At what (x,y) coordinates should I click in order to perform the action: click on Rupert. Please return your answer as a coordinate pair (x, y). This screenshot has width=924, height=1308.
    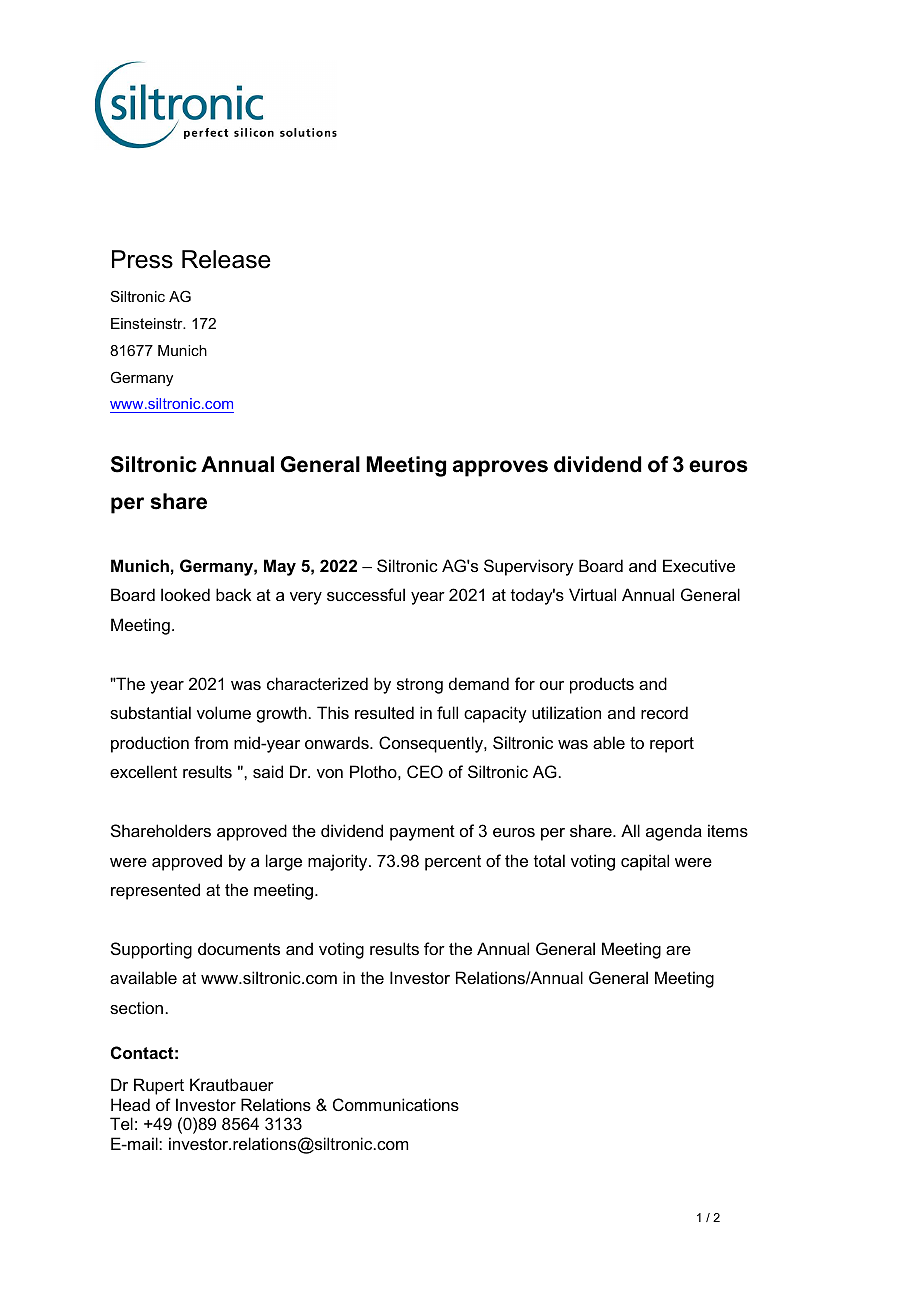
    Looking at the image, I should click on (159, 1086).
